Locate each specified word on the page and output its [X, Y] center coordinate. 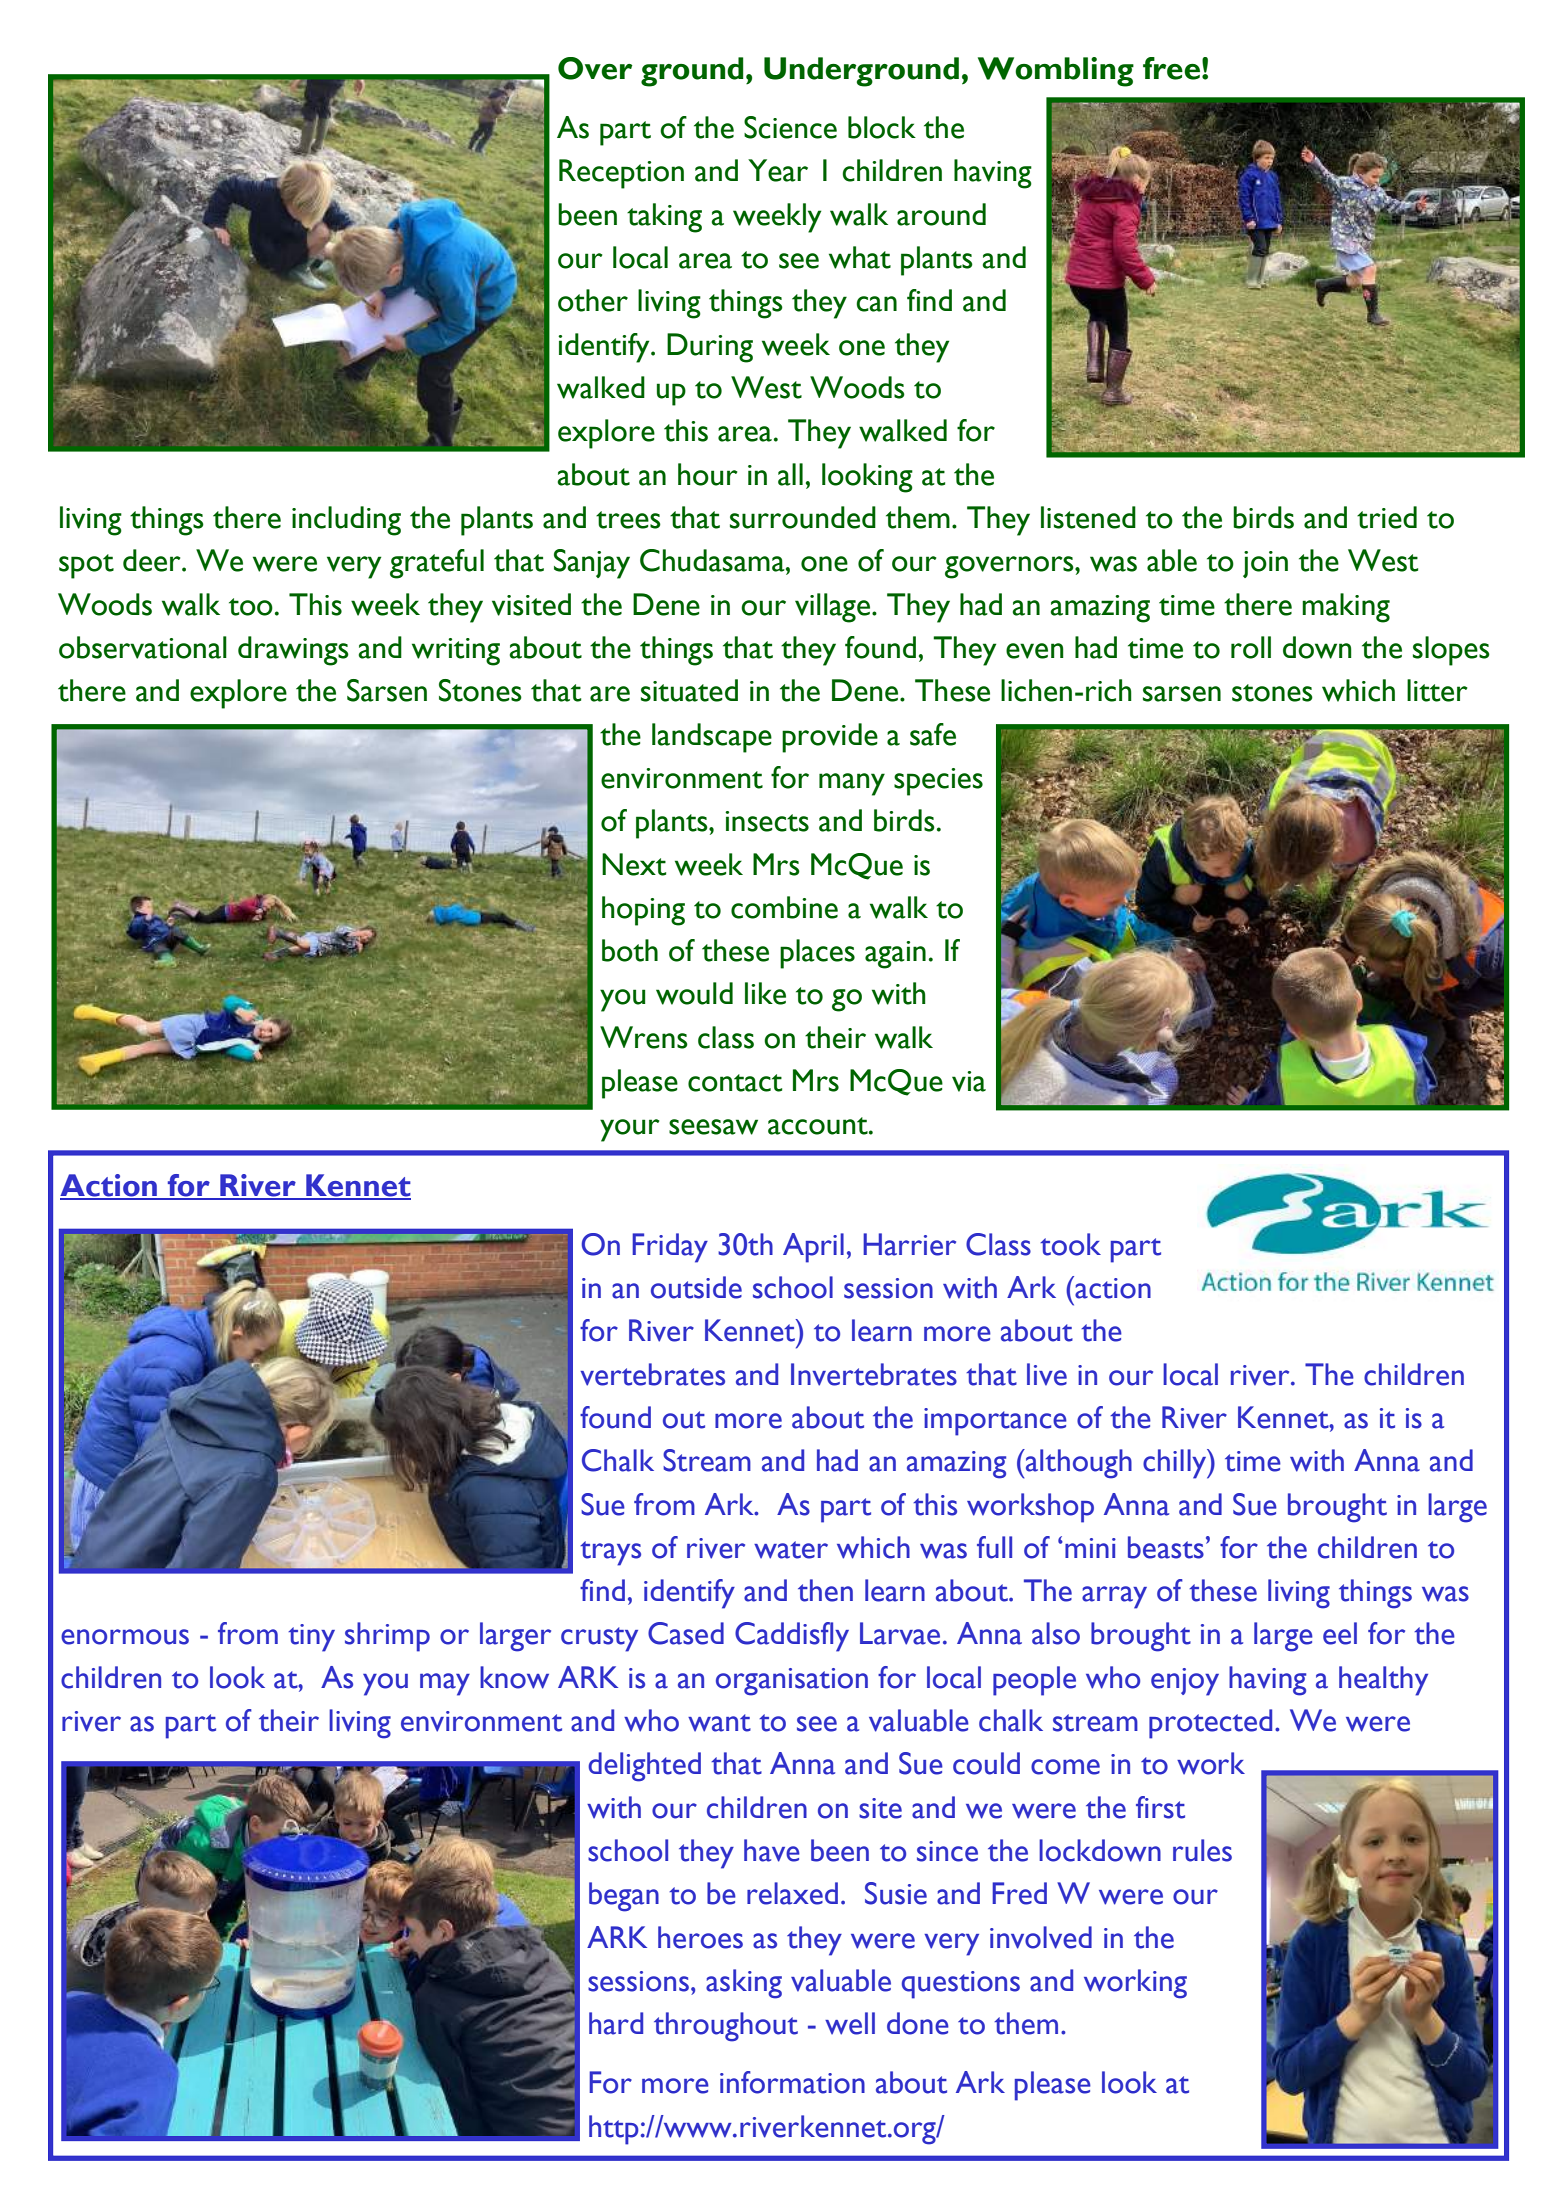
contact [735, 1083]
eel [1340, 1633]
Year [778, 170]
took [1070, 1244]
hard [616, 2023]
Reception [621, 174]
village [834, 608]
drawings [293, 651]
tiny [311, 1638]
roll [1251, 647]
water [791, 1550]
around [941, 214]
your [629, 1130]
